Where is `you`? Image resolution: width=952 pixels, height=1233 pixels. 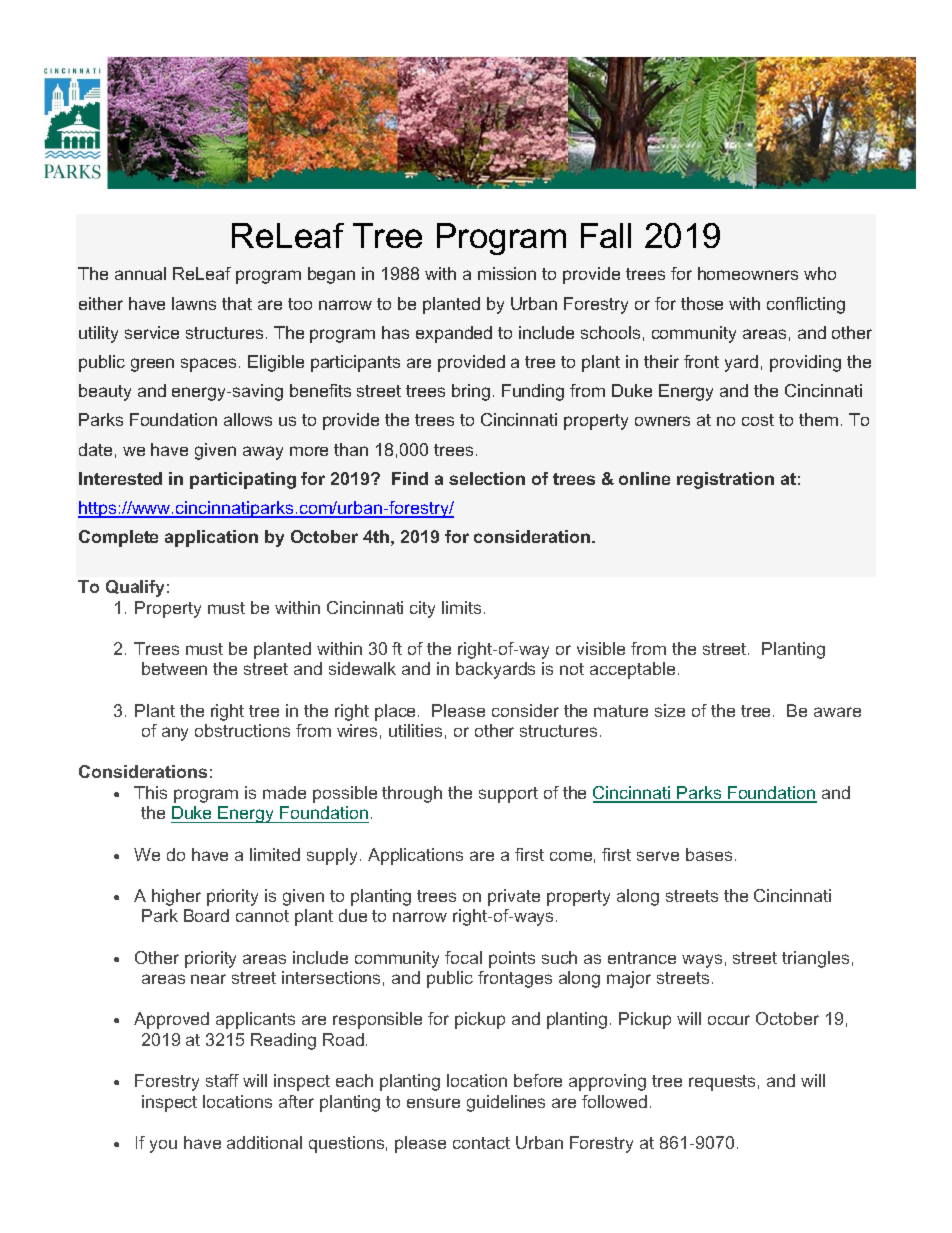 you is located at coordinates (163, 1146).
